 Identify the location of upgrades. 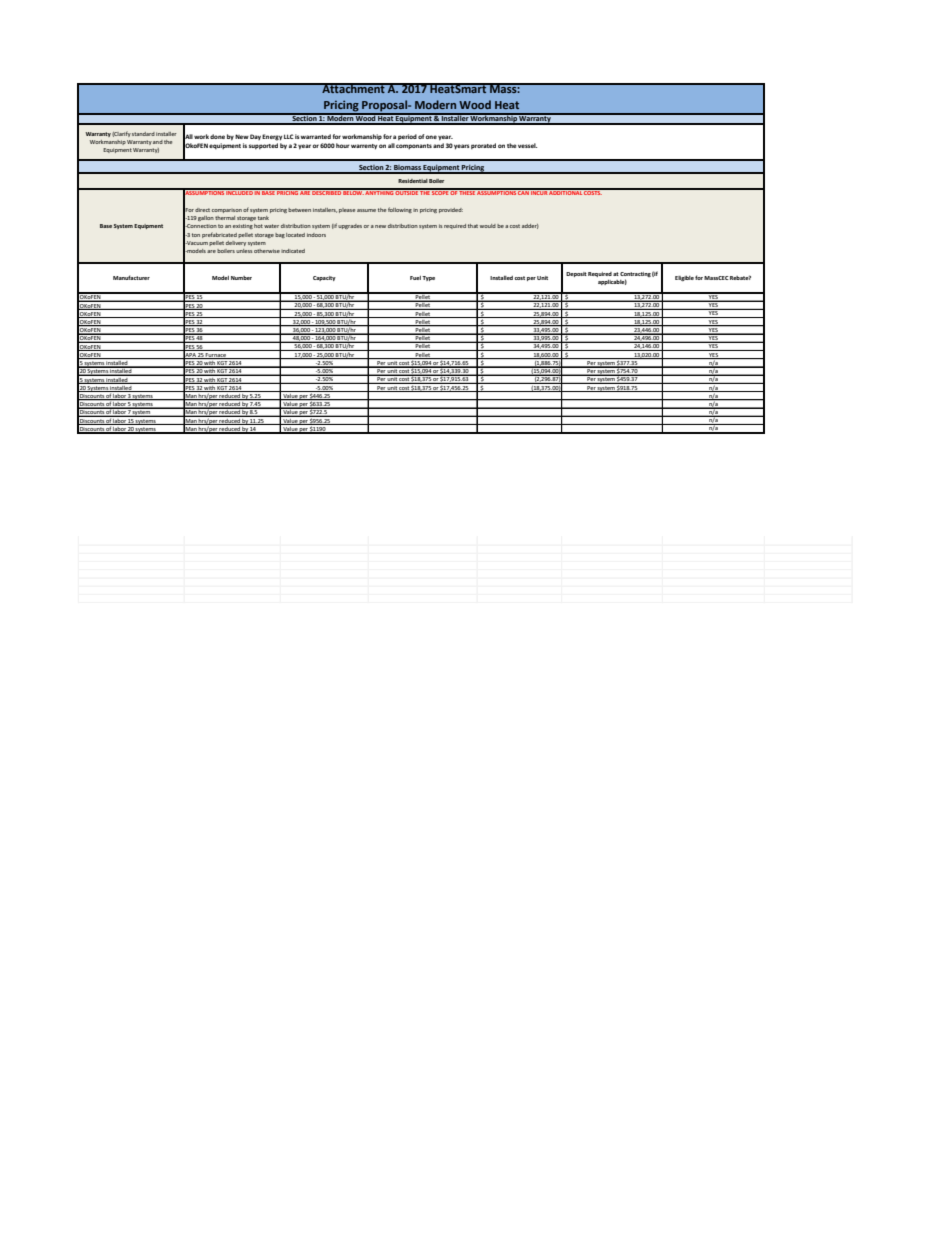
(350, 226).
